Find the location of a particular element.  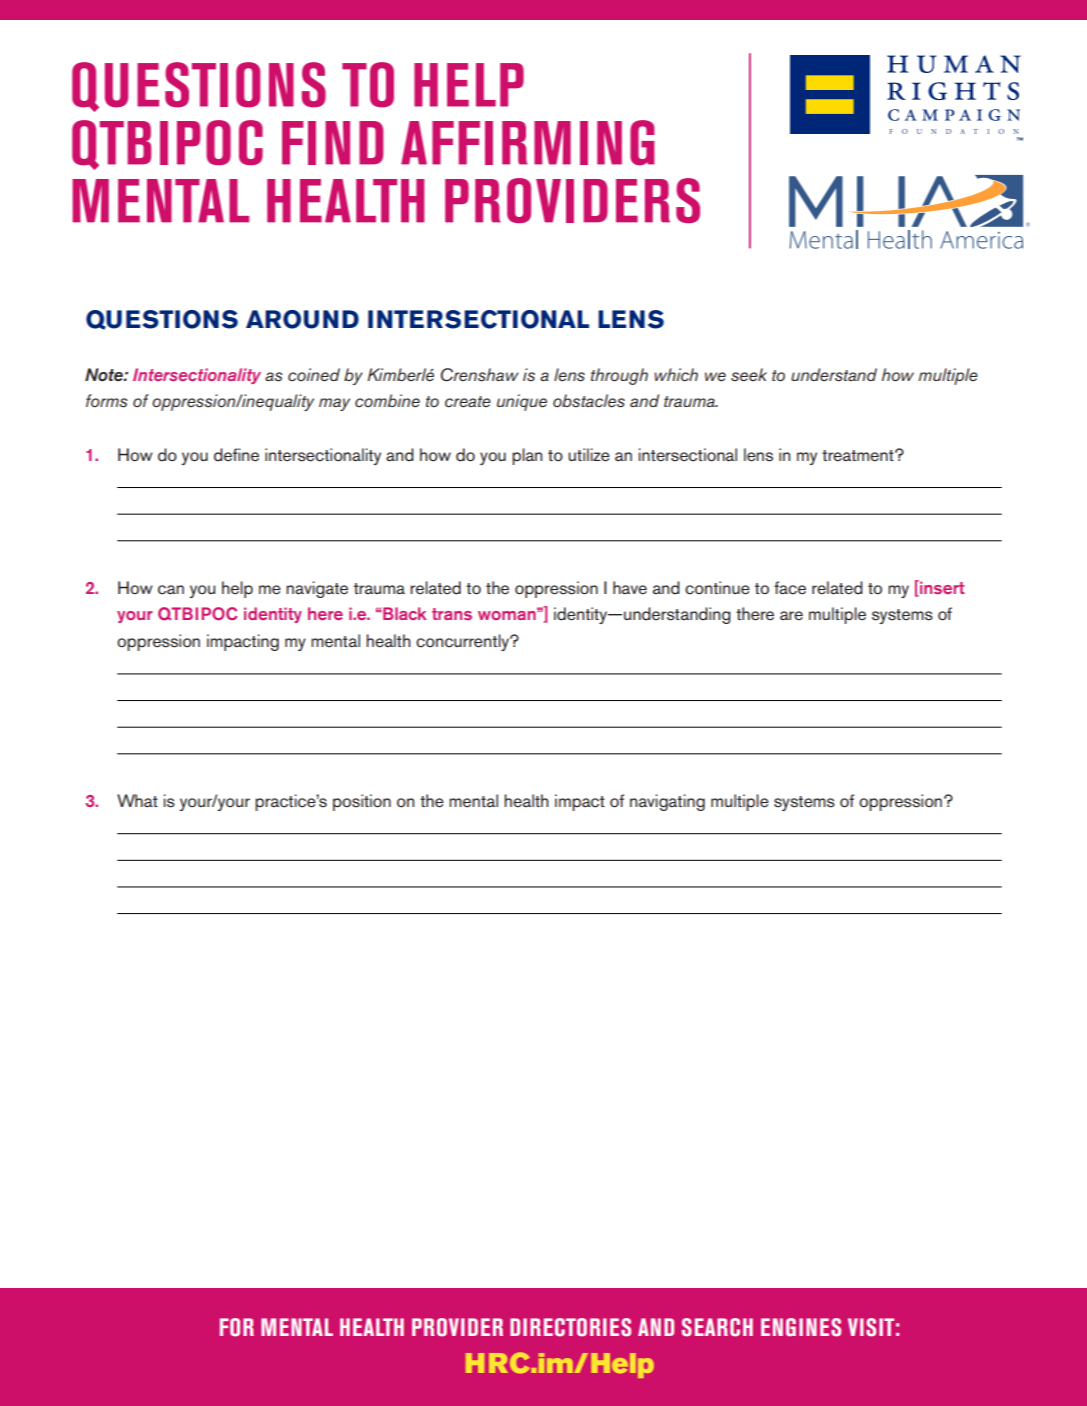

FIND is located at coordinates (333, 143).
